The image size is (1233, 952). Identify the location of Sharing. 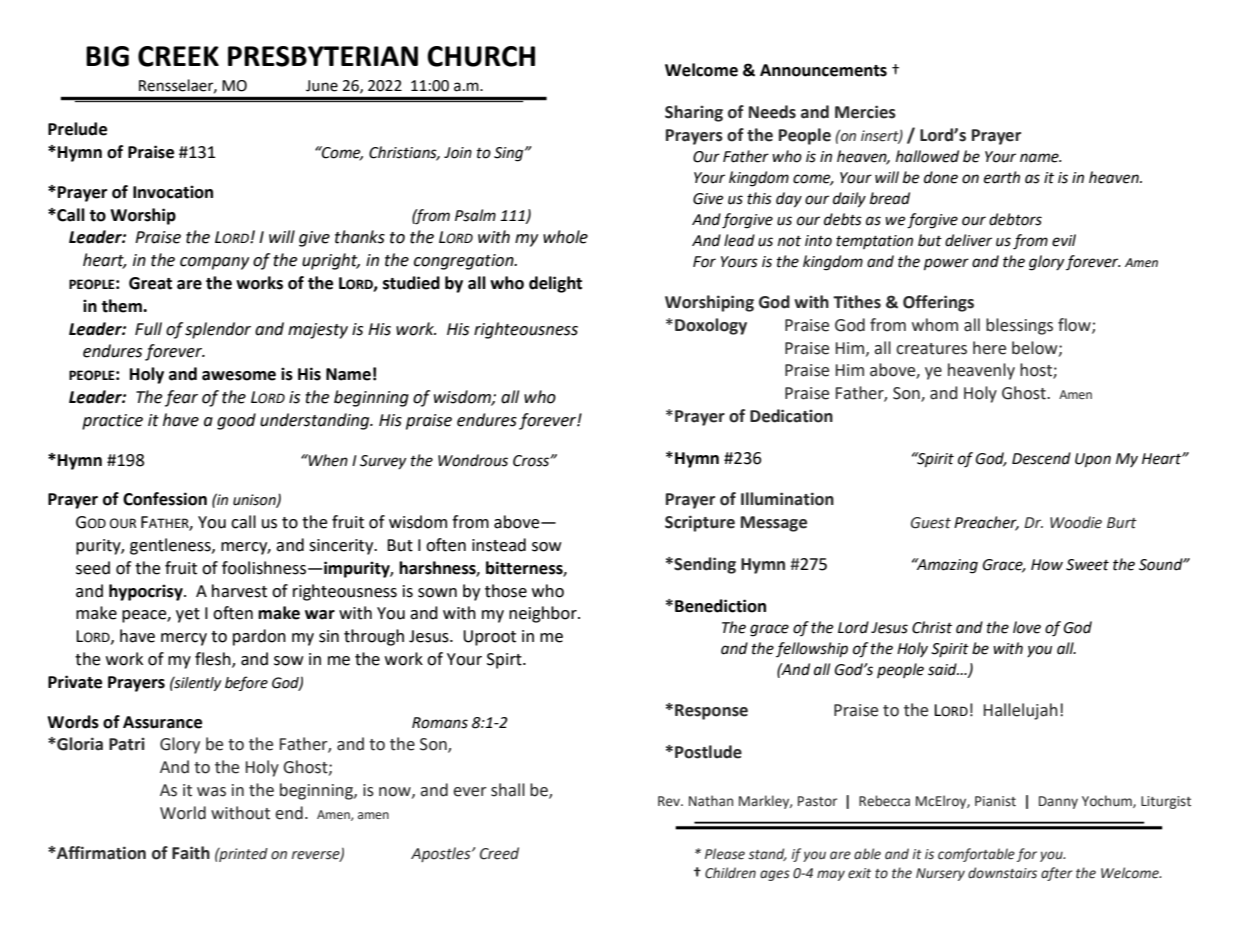
(694, 113).
